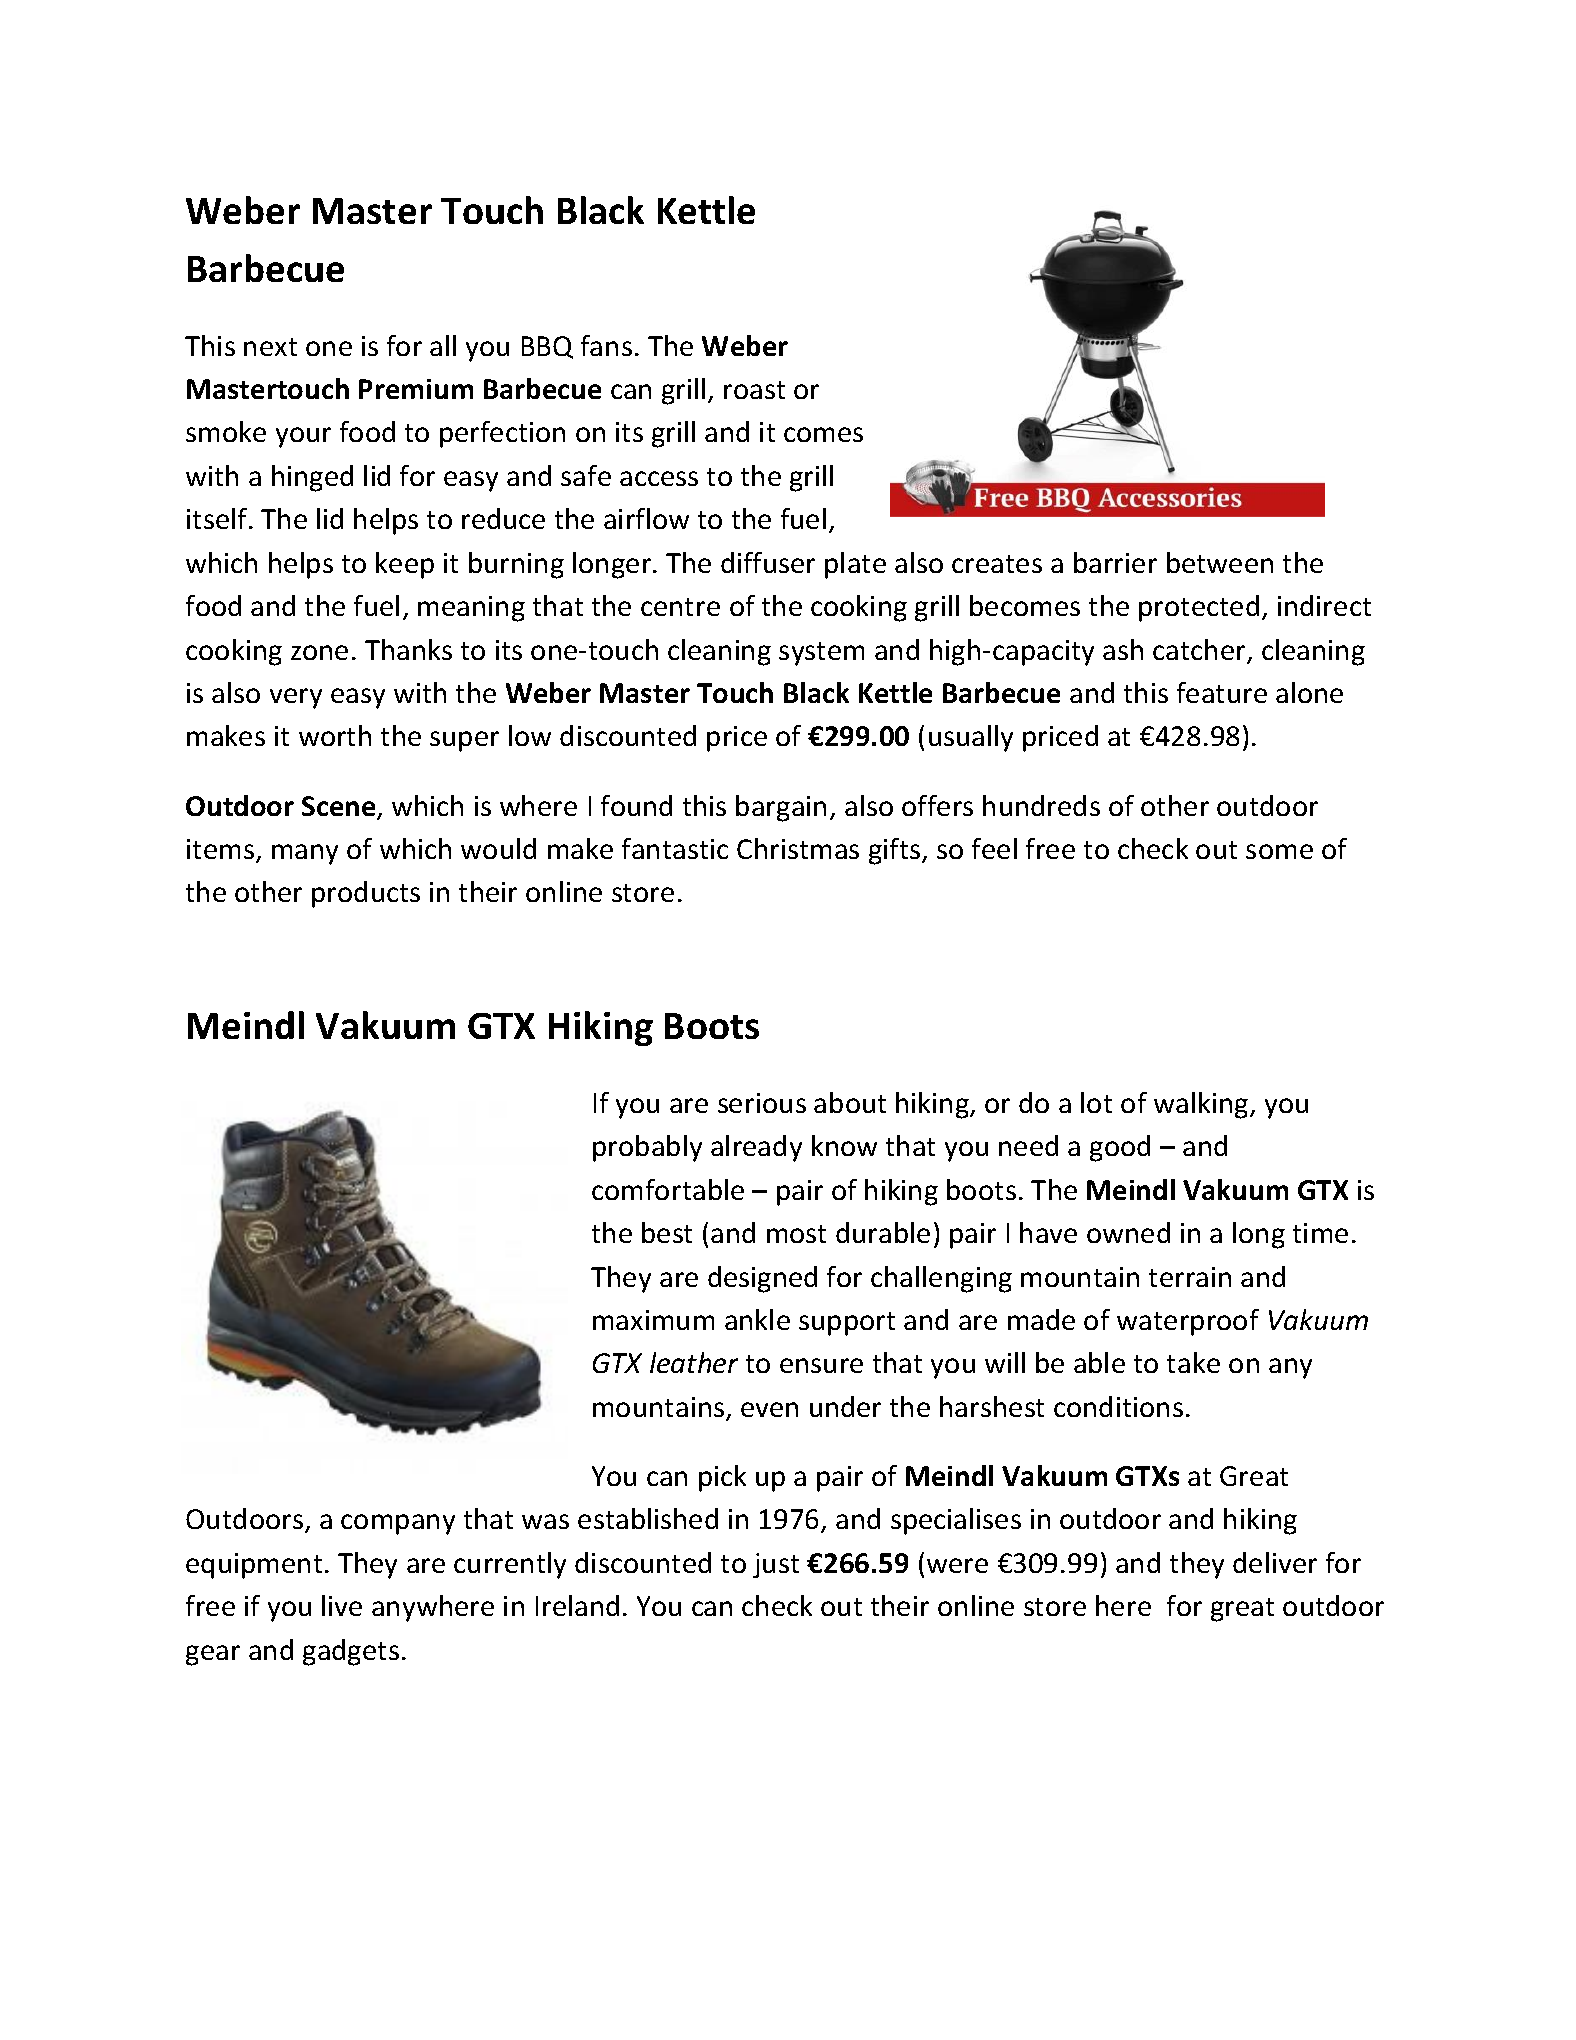 The height and width of the image is (2040, 1576). What do you see at coordinates (1128, 1232) in the image?
I see `owned` at bounding box center [1128, 1232].
